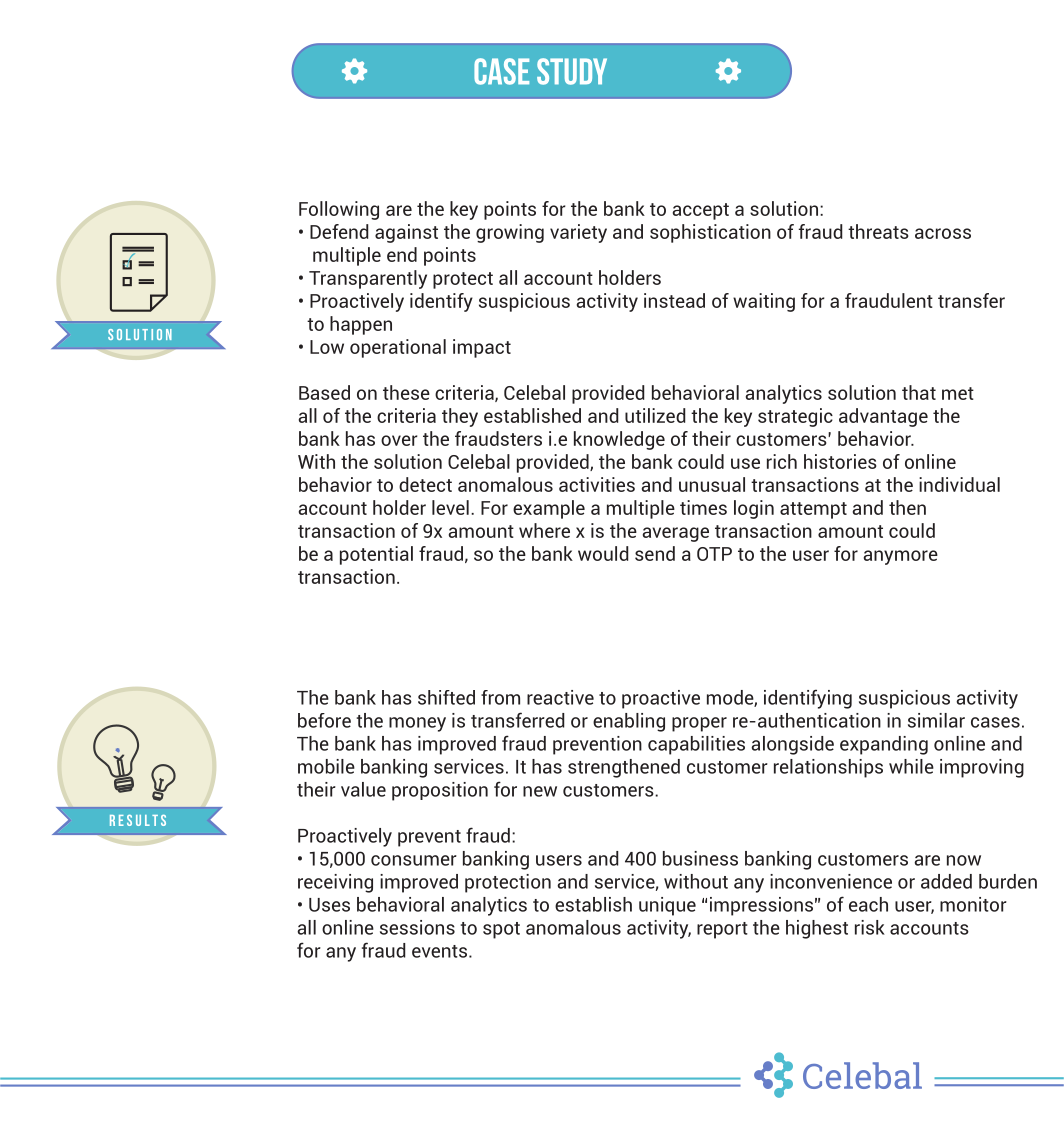  Describe the element at coordinates (936, 720) in the screenshot. I see `similar` at that location.
